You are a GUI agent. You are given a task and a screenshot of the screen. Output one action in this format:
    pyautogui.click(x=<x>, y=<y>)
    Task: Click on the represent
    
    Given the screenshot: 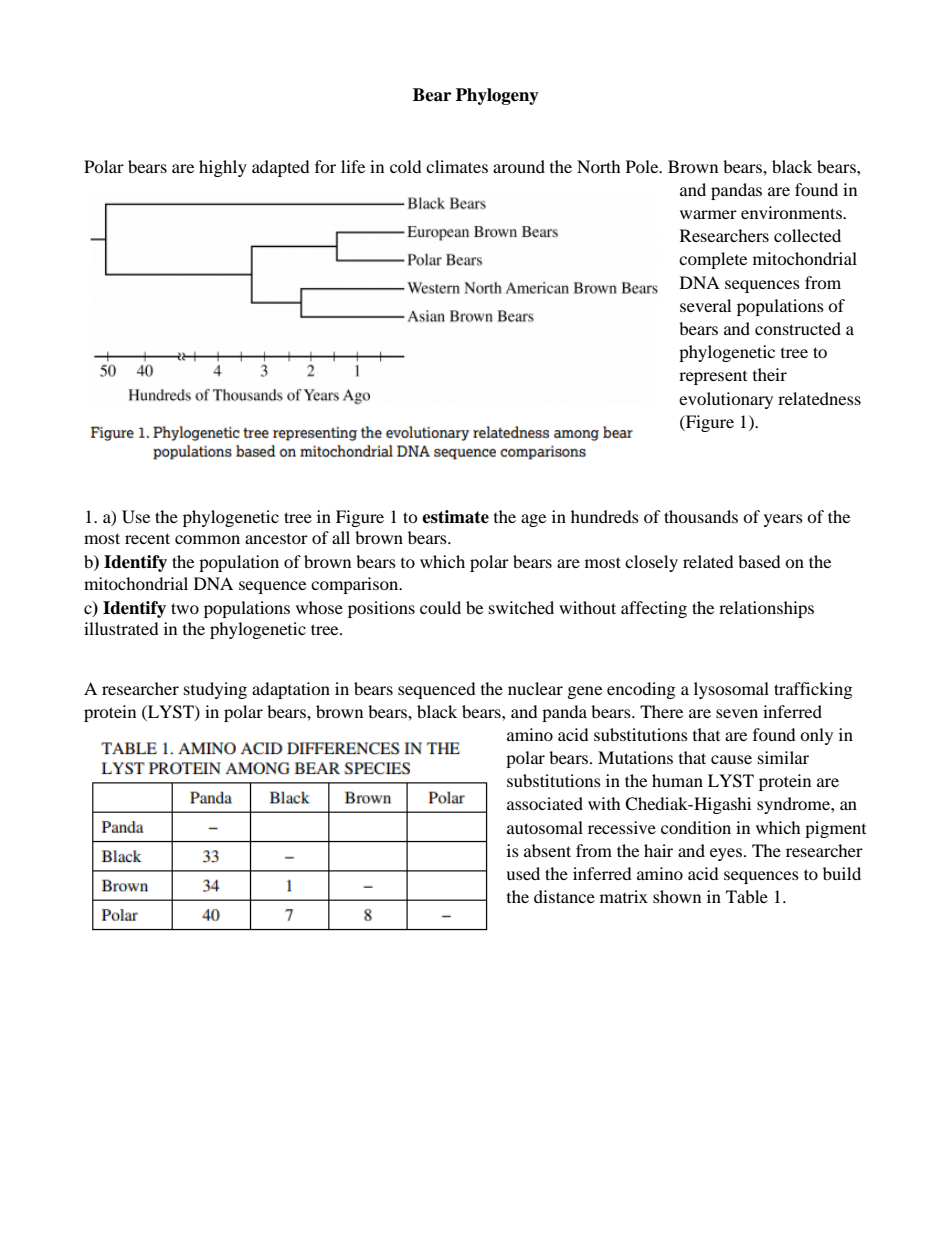 What is the action you would take?
    pyautogui.click(x=713, y=378)
